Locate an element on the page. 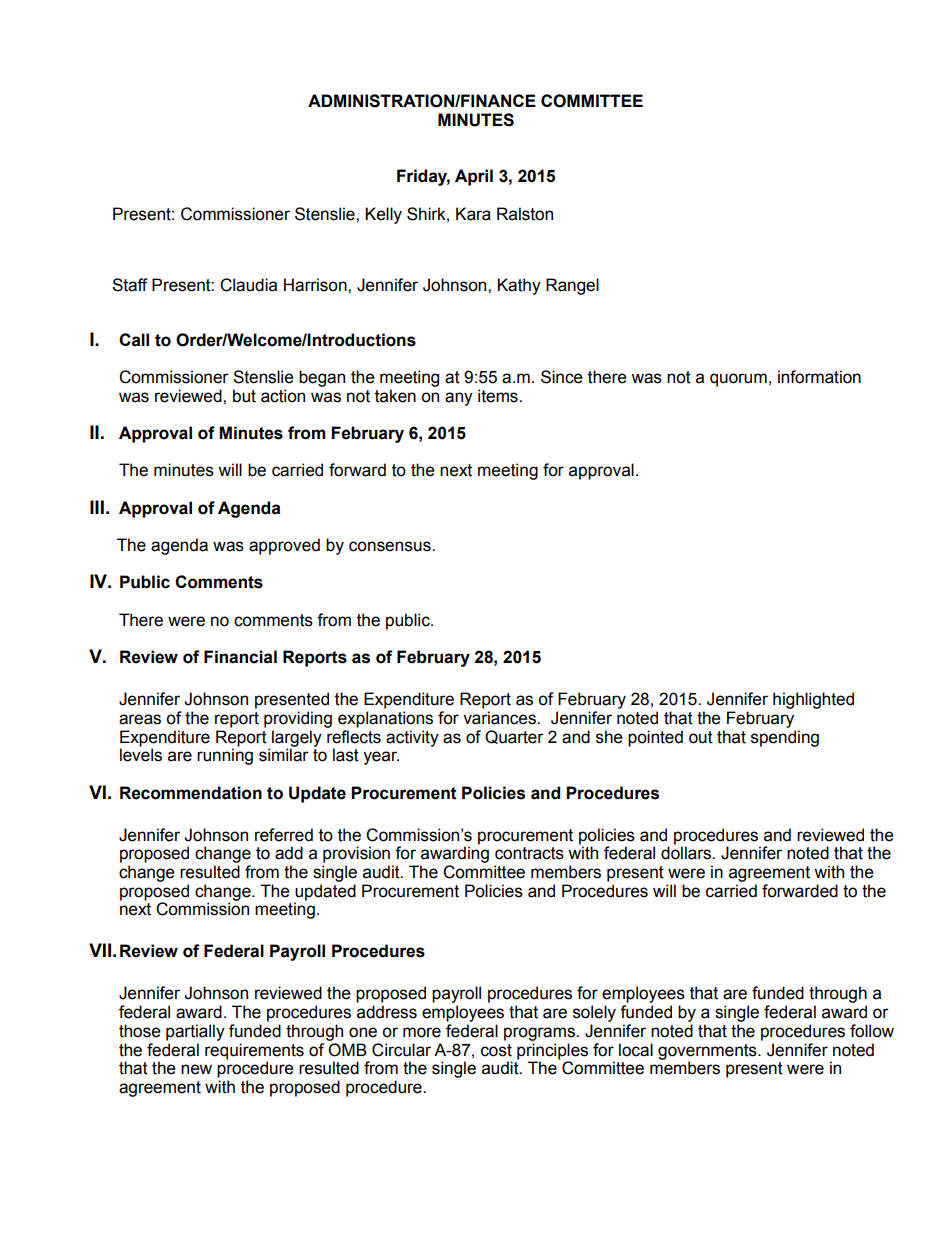  Kara is located at coordinates (473, 214).
